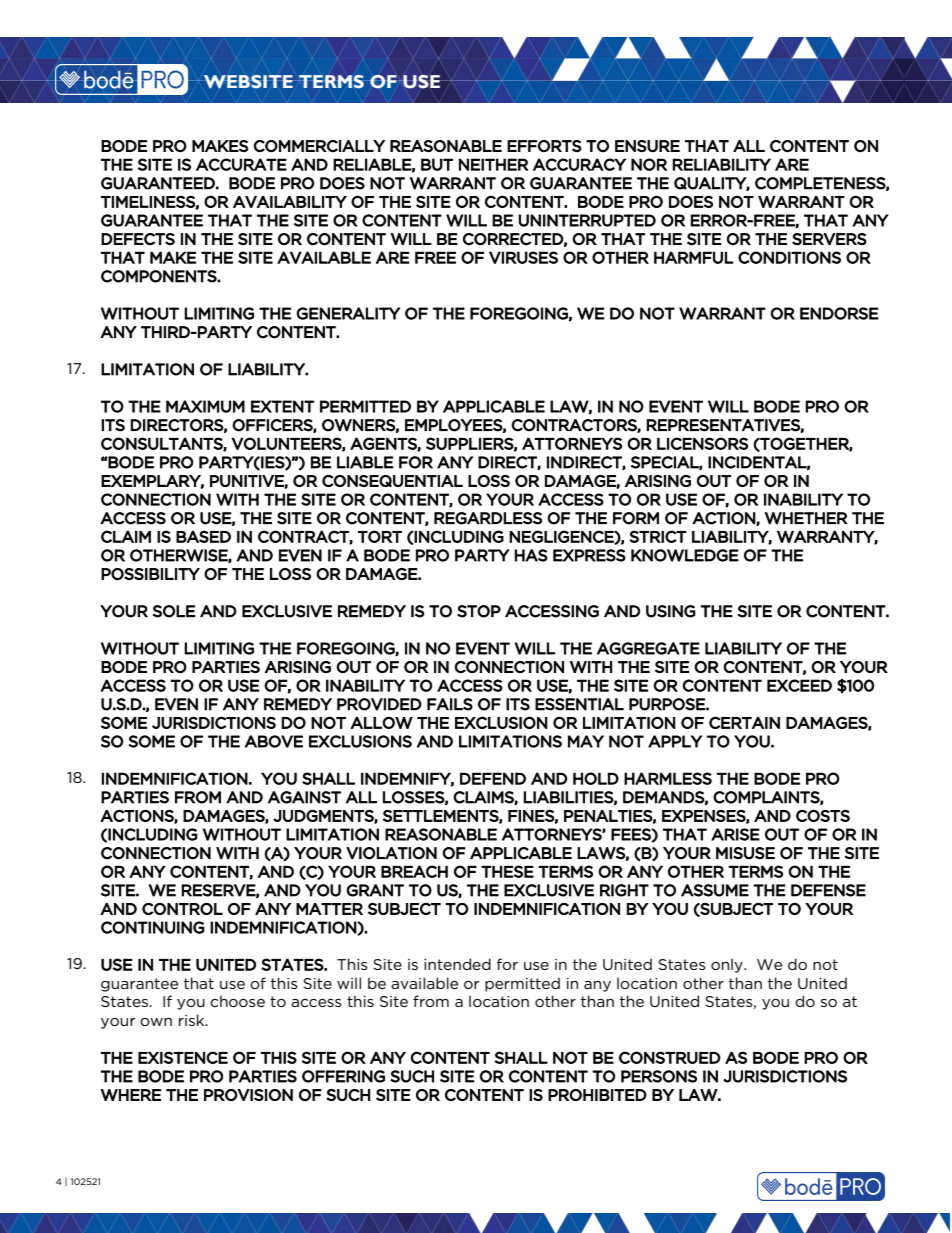 The image size is (952, 1233). What do you see at coordinates (205, 406) in the screenshot?
I see `MAXIMUM` at bounding box center [205, 406].
